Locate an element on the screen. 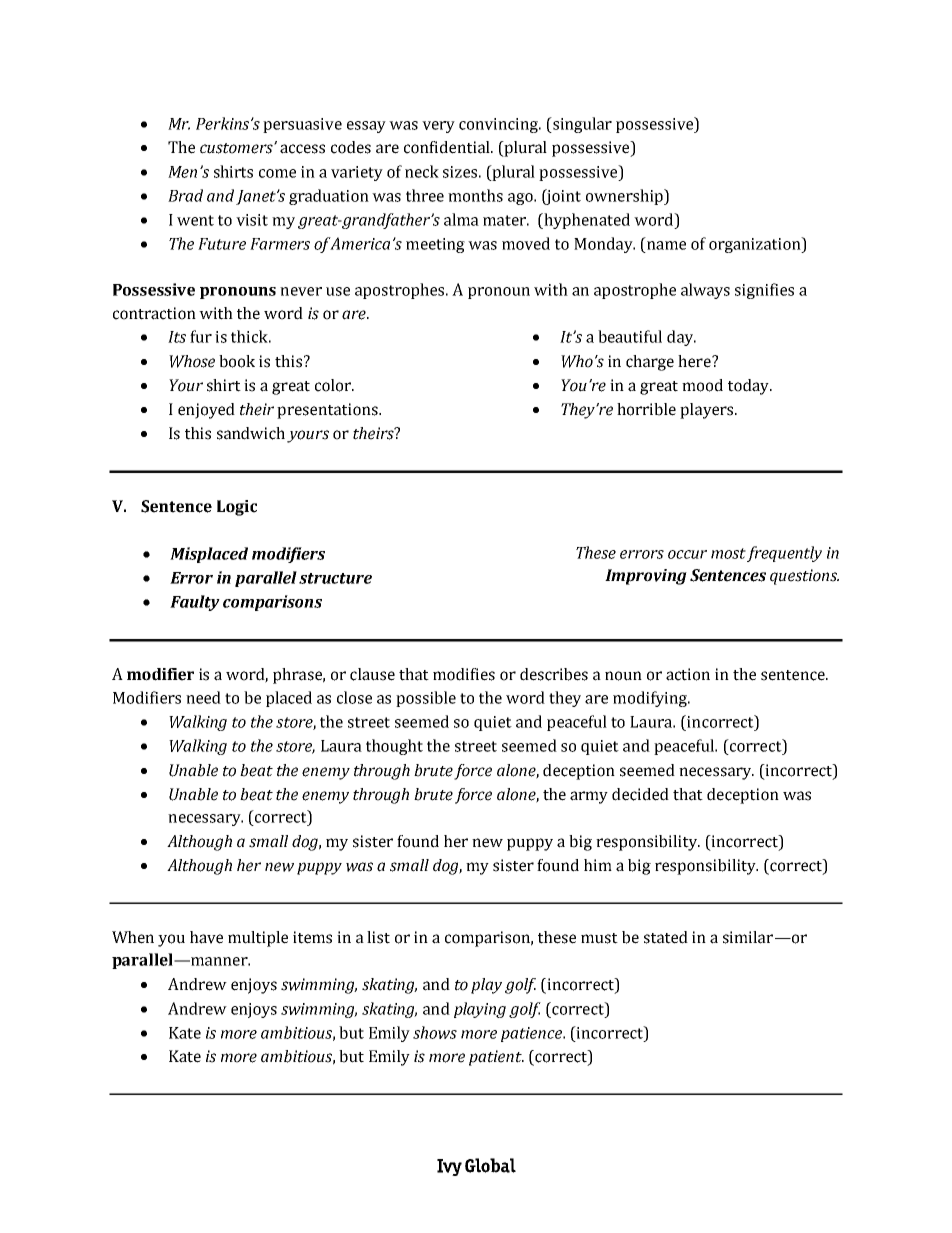 The image size is (952, 1233). ownership is located at coordinates (625, 197).
